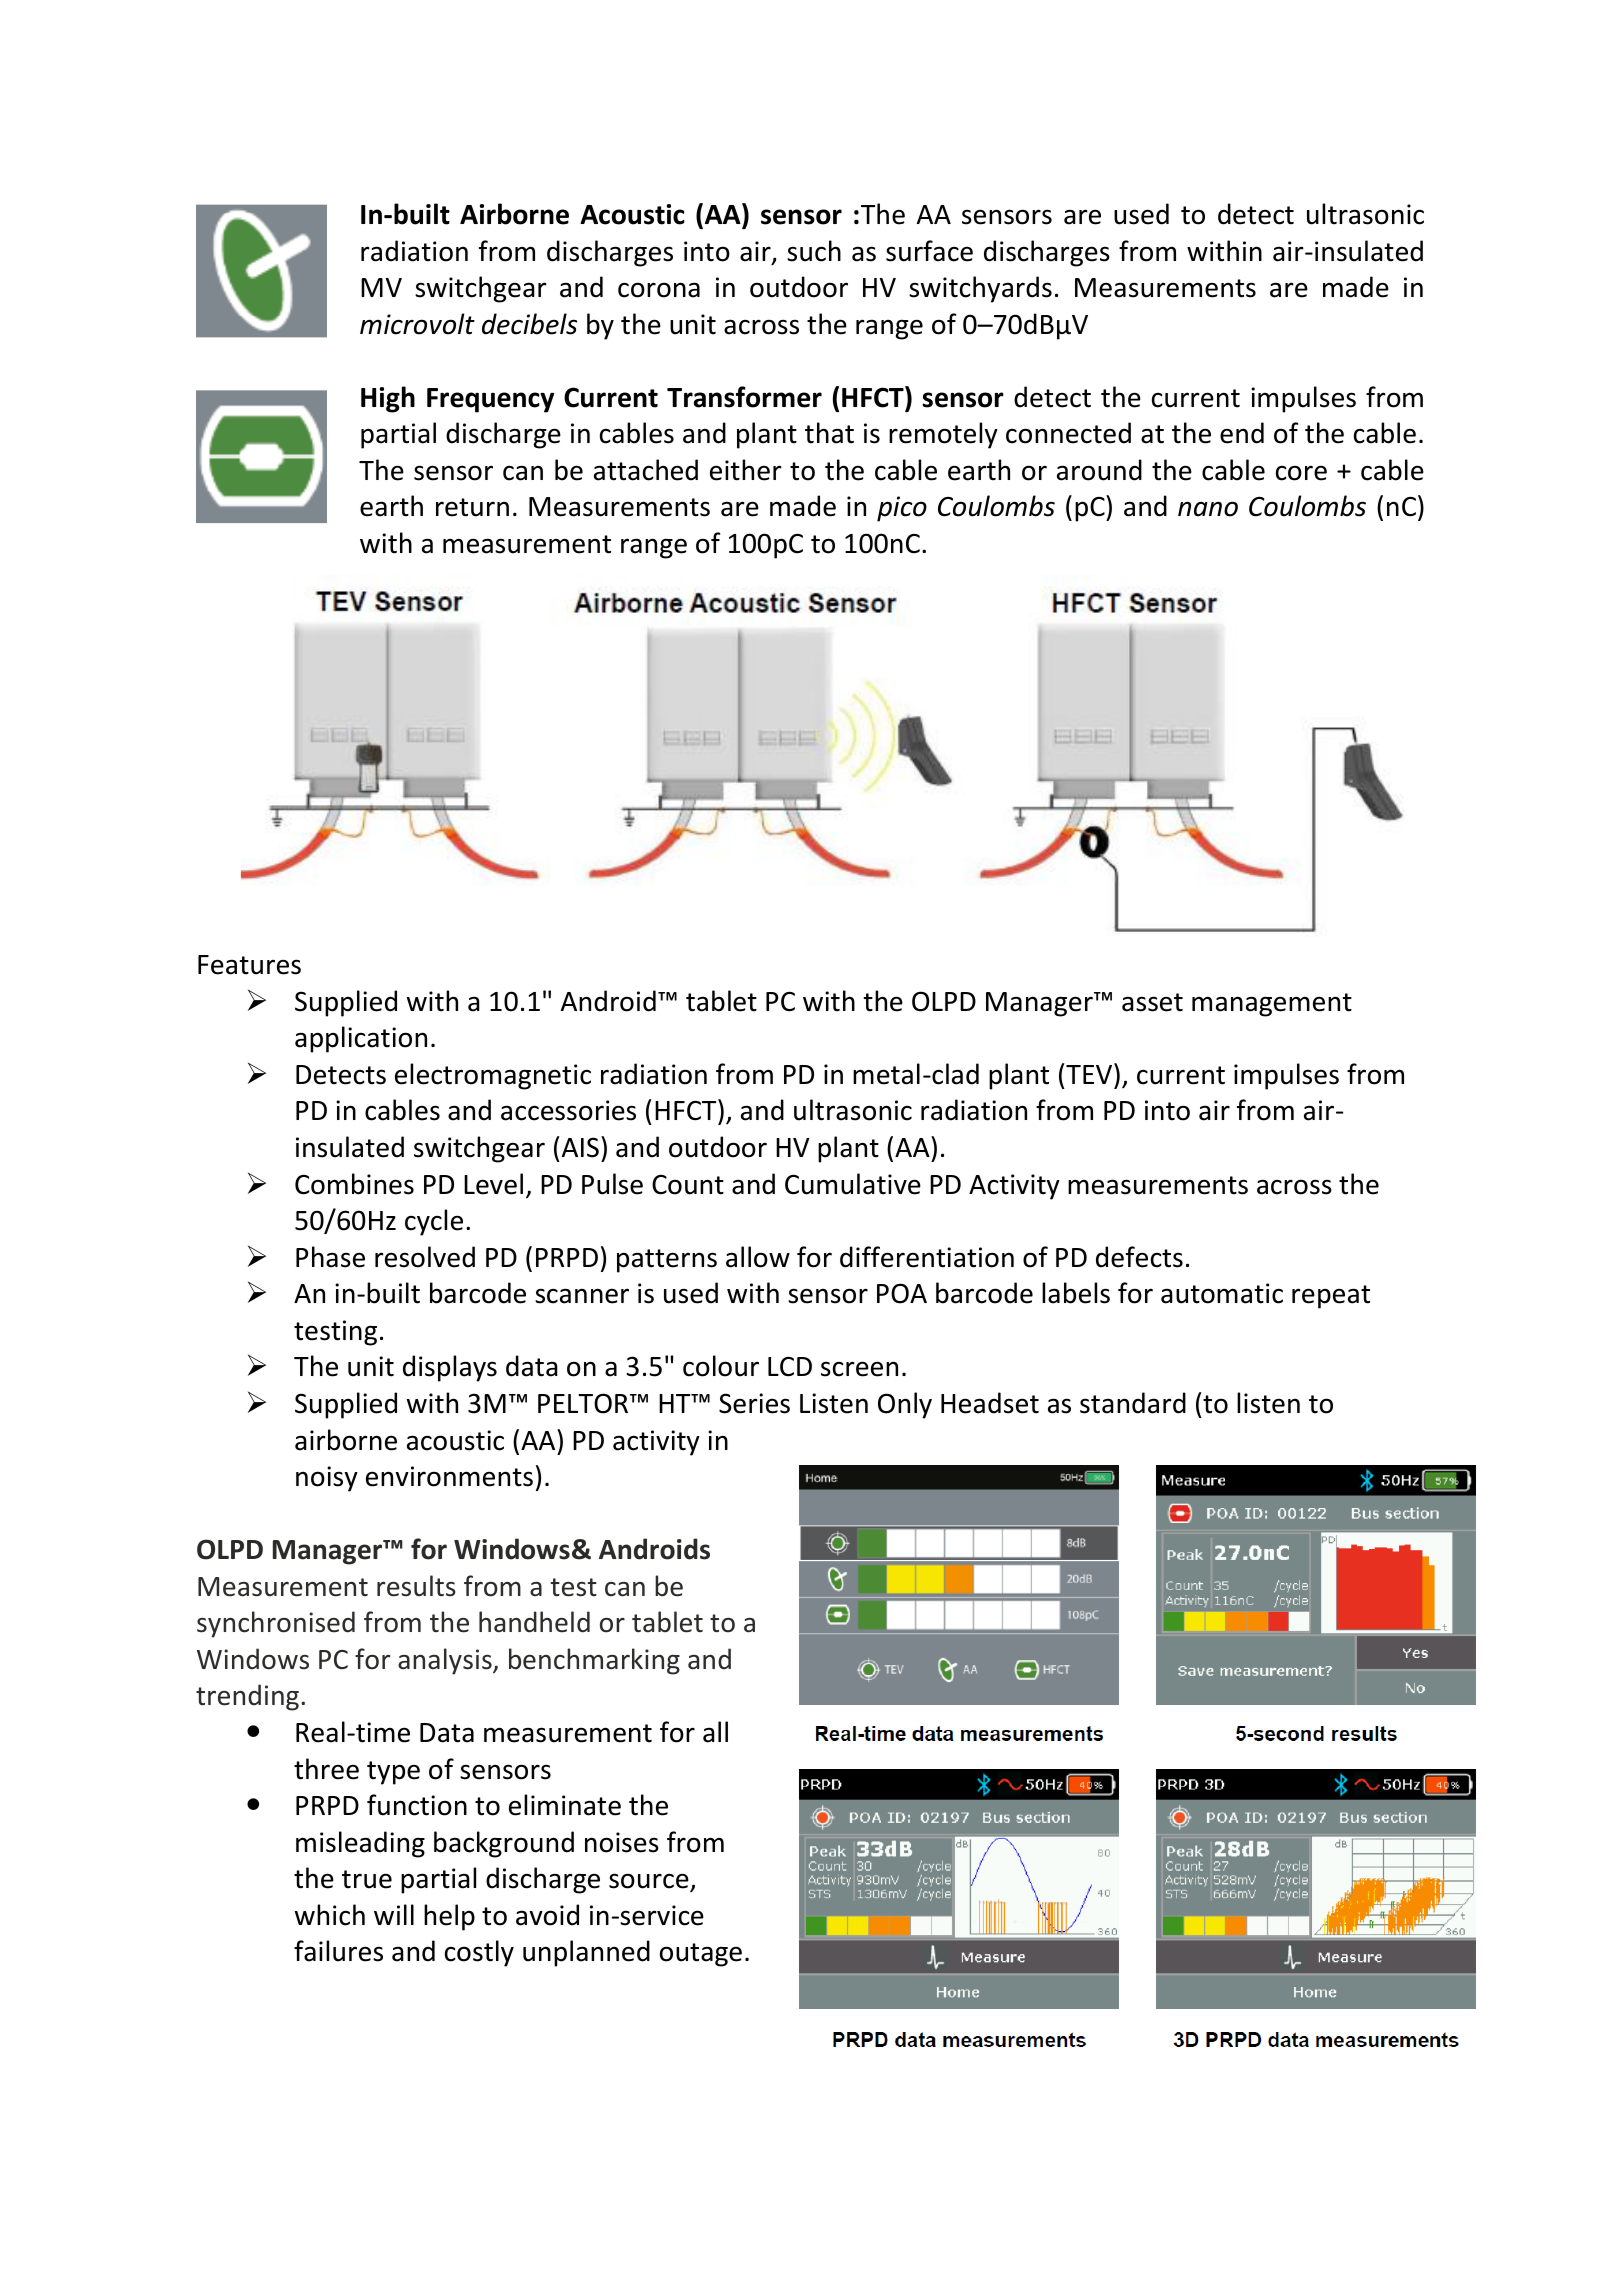  What do you see at coordinates (814, 251) in the page?
I see `such` at bounding box center [814, 251].
